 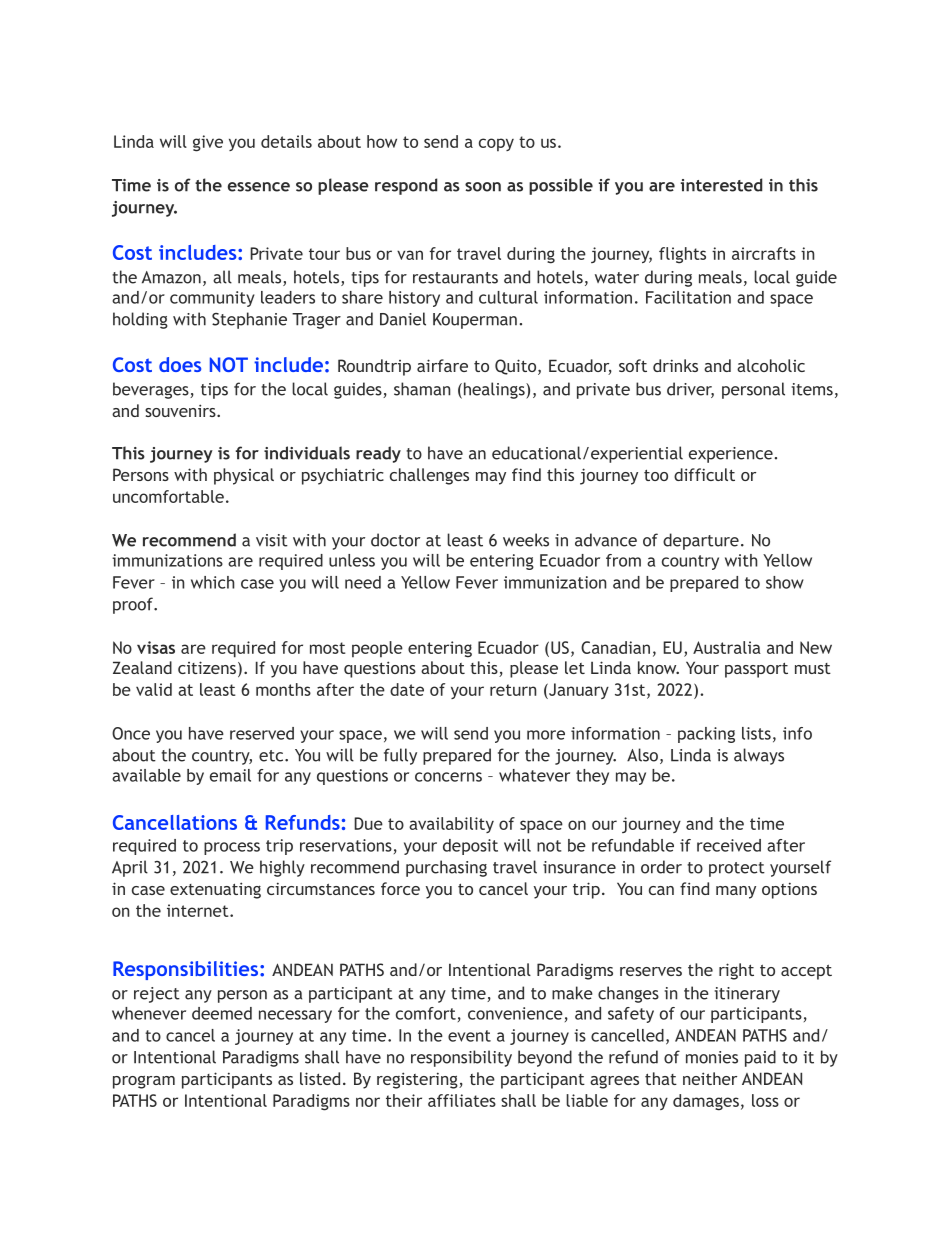 I want to click on deposit, so click(x=470, y=847).
